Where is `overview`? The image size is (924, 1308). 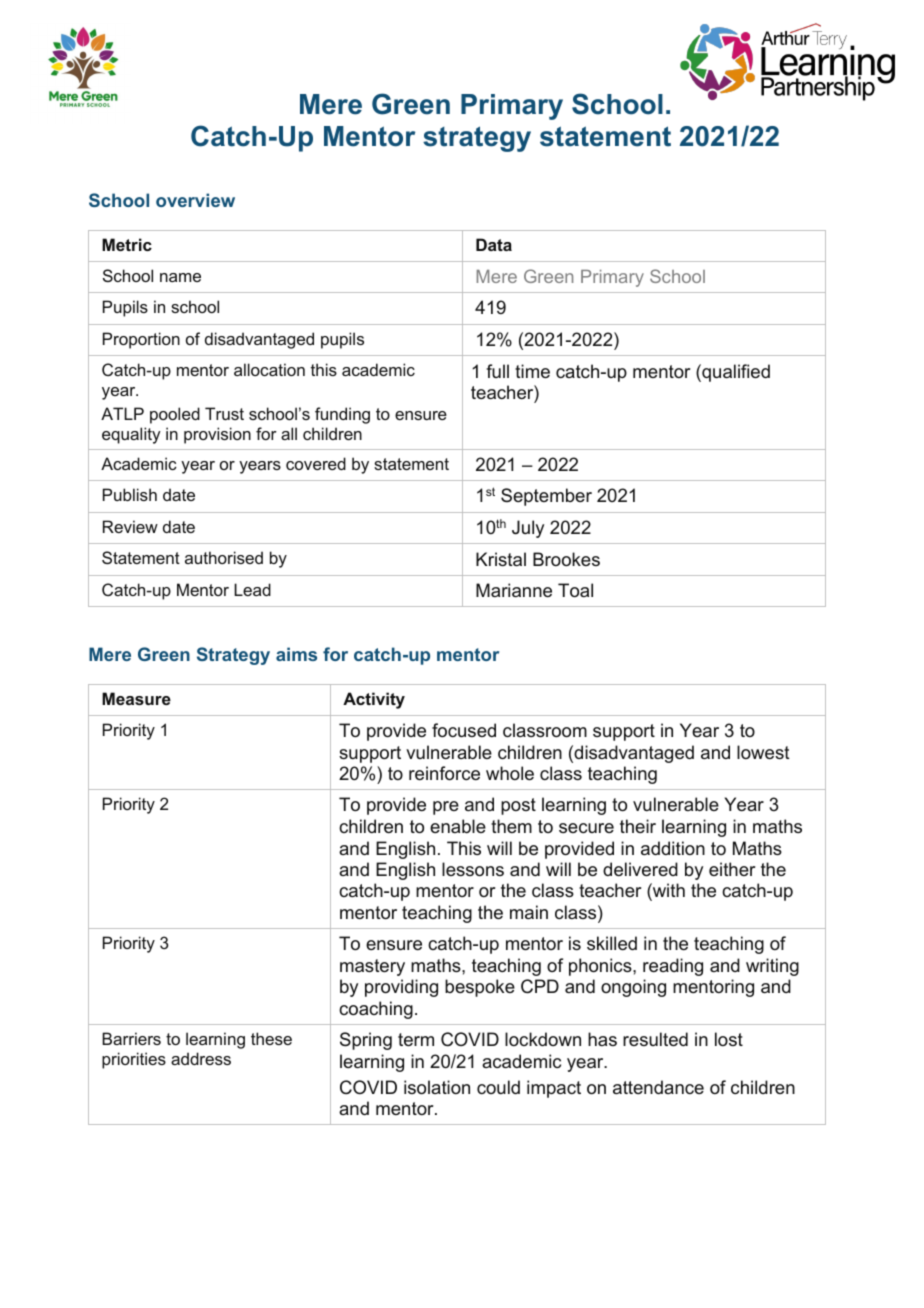
overview is located at coordinates (195, 200).
